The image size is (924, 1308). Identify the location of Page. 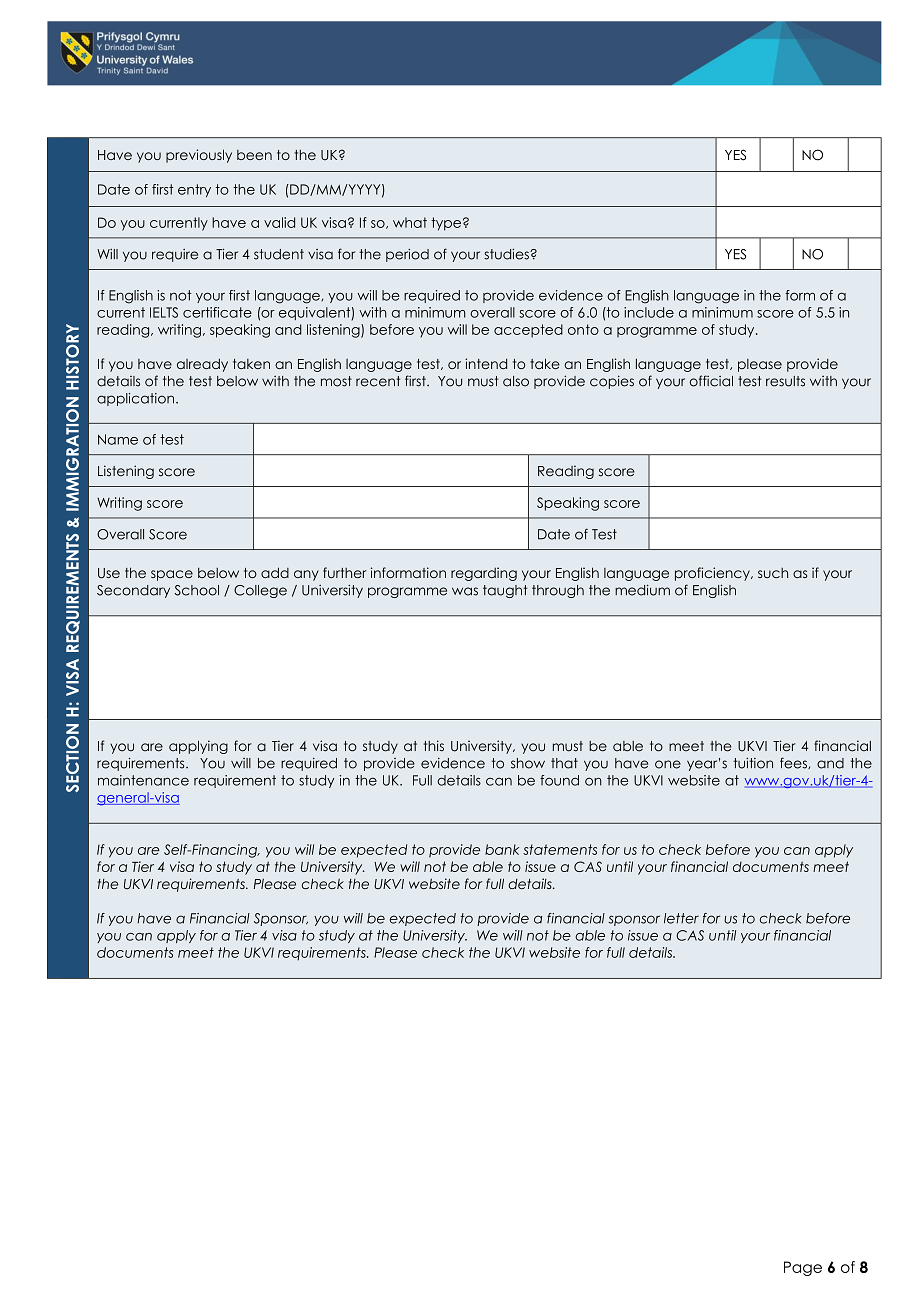
(803, 1268).
